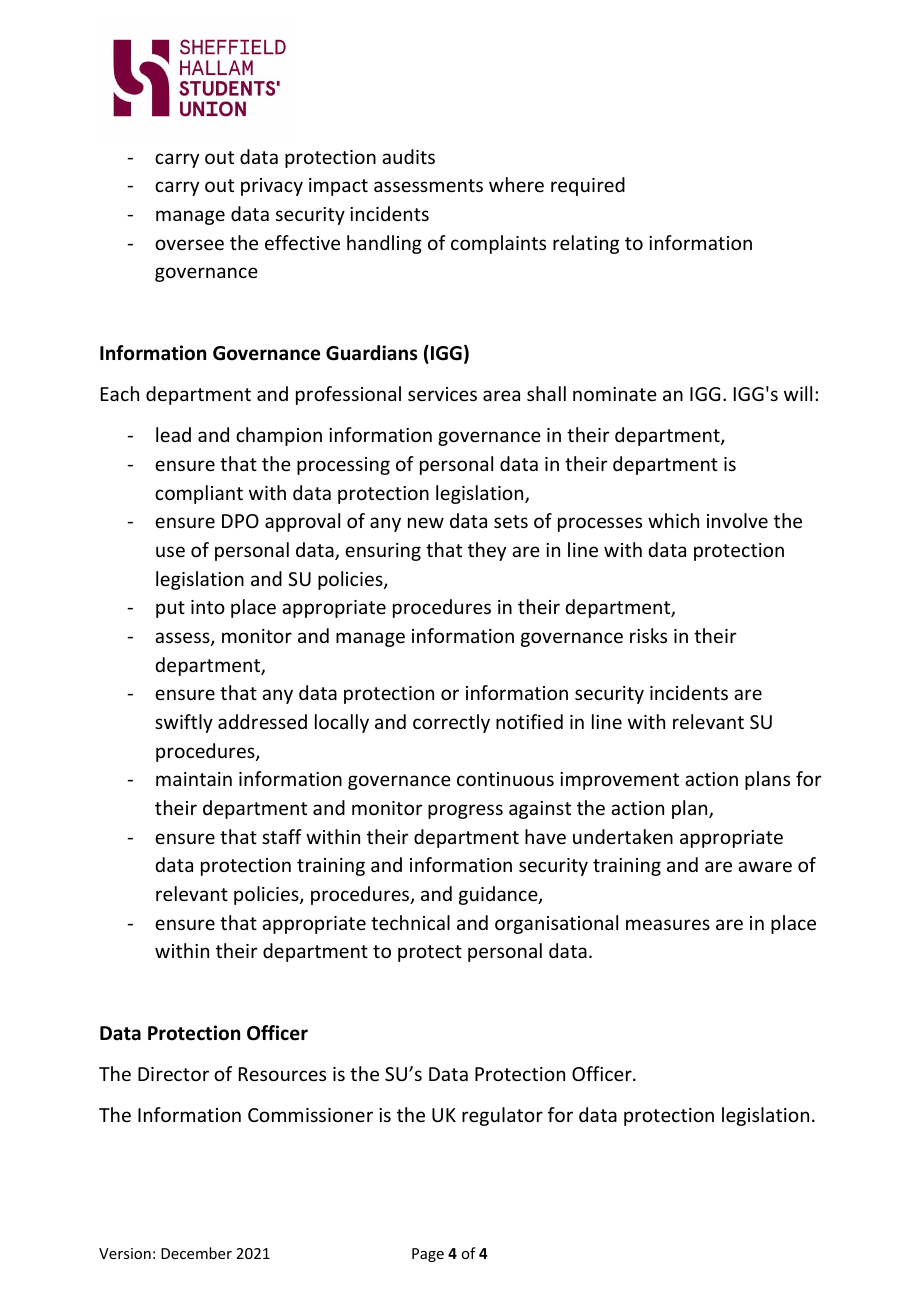 The width and height of the screenshot is (924, 1308). Describe the element at coordinates (173, 434) in the screenshot. I see `lead` at that location.
